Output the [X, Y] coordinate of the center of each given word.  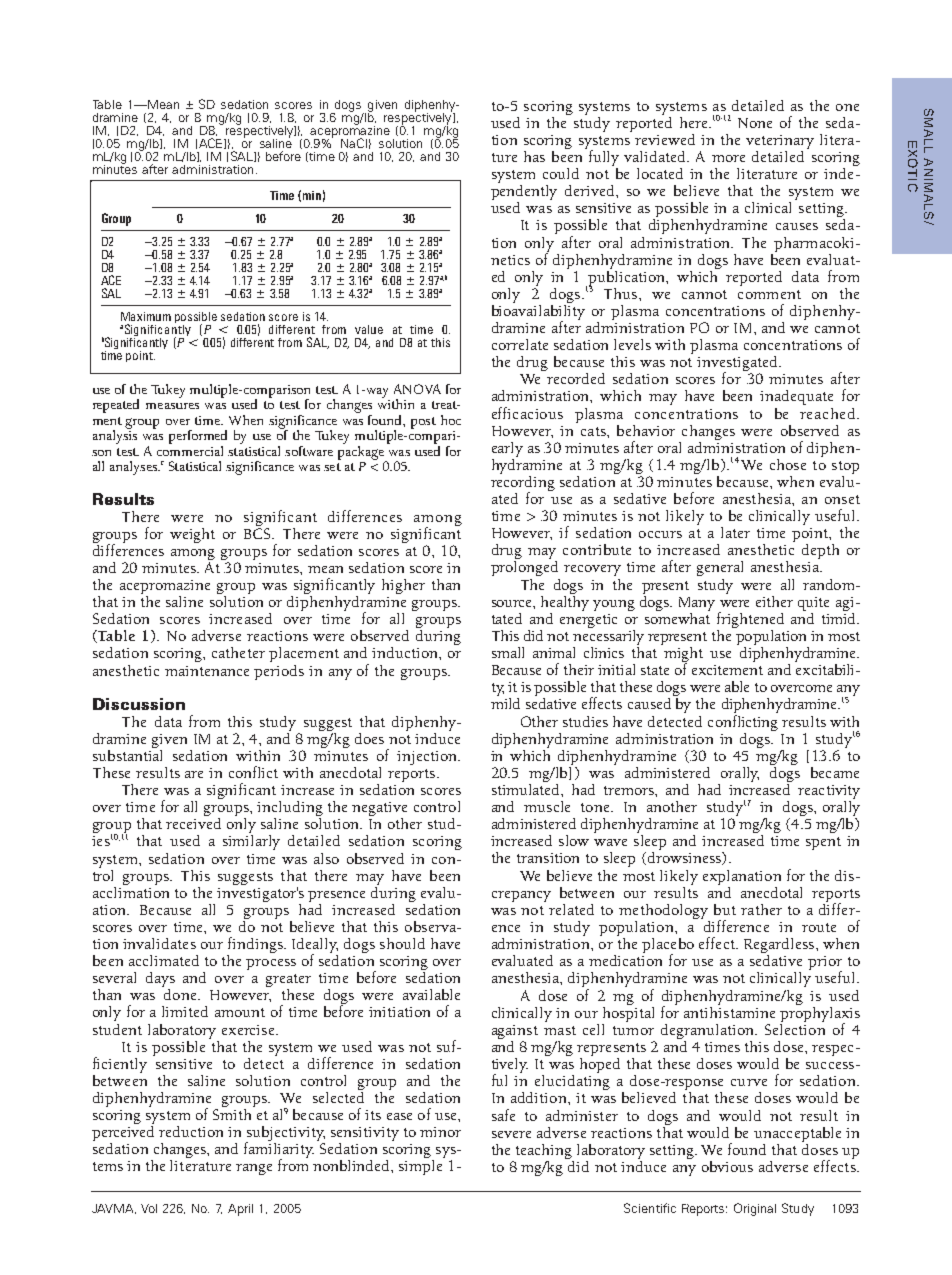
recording [523, 483]
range [254, 1169]
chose [788, 464]
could [561, 173]
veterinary [780, 142]
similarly [251, 842]
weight [192, 535]
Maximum [146, 316]
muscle [547, 806]
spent [823, 843]
